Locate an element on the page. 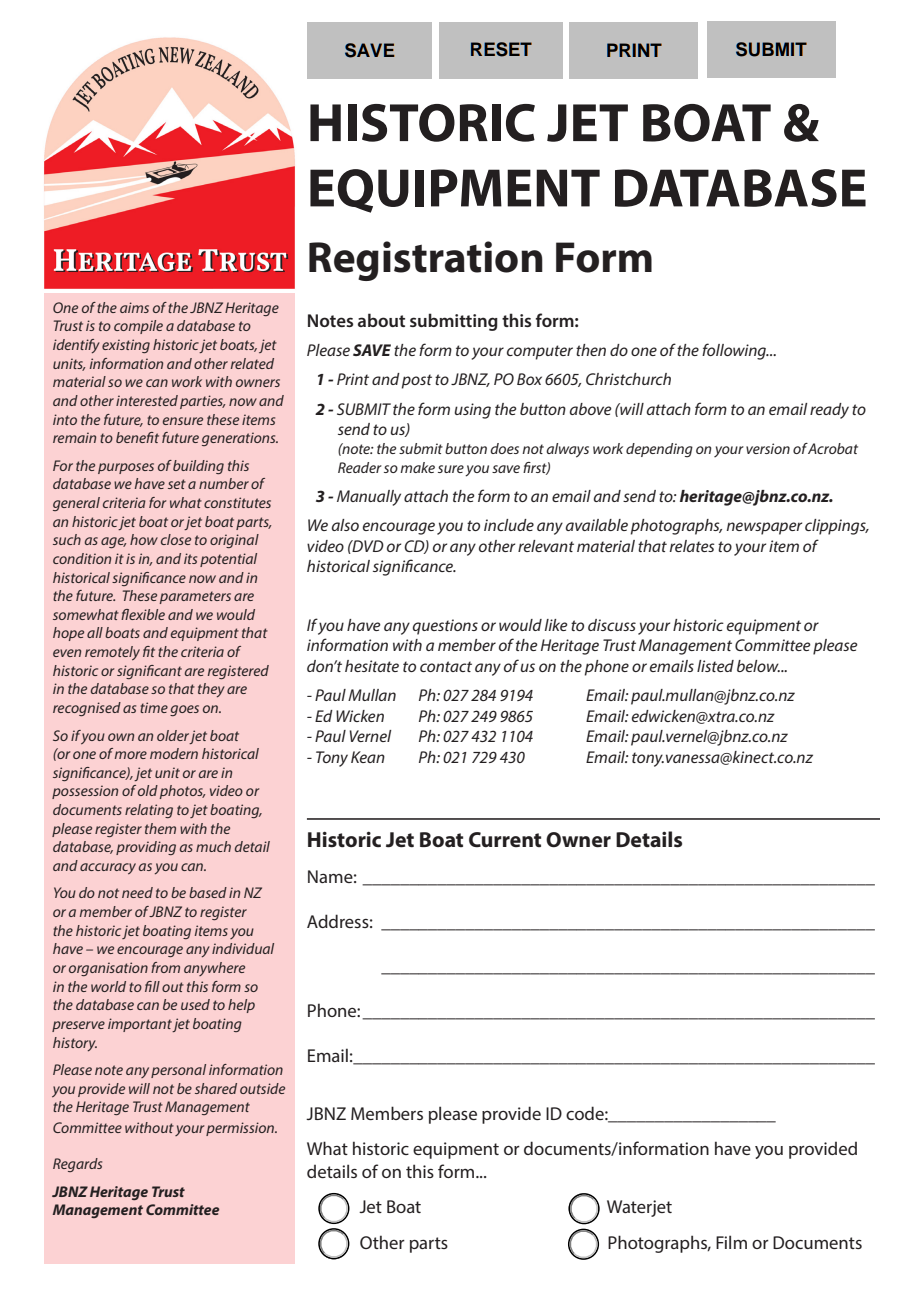 This document has width=924, height=1308. below is located at coordinates (758, 666).
